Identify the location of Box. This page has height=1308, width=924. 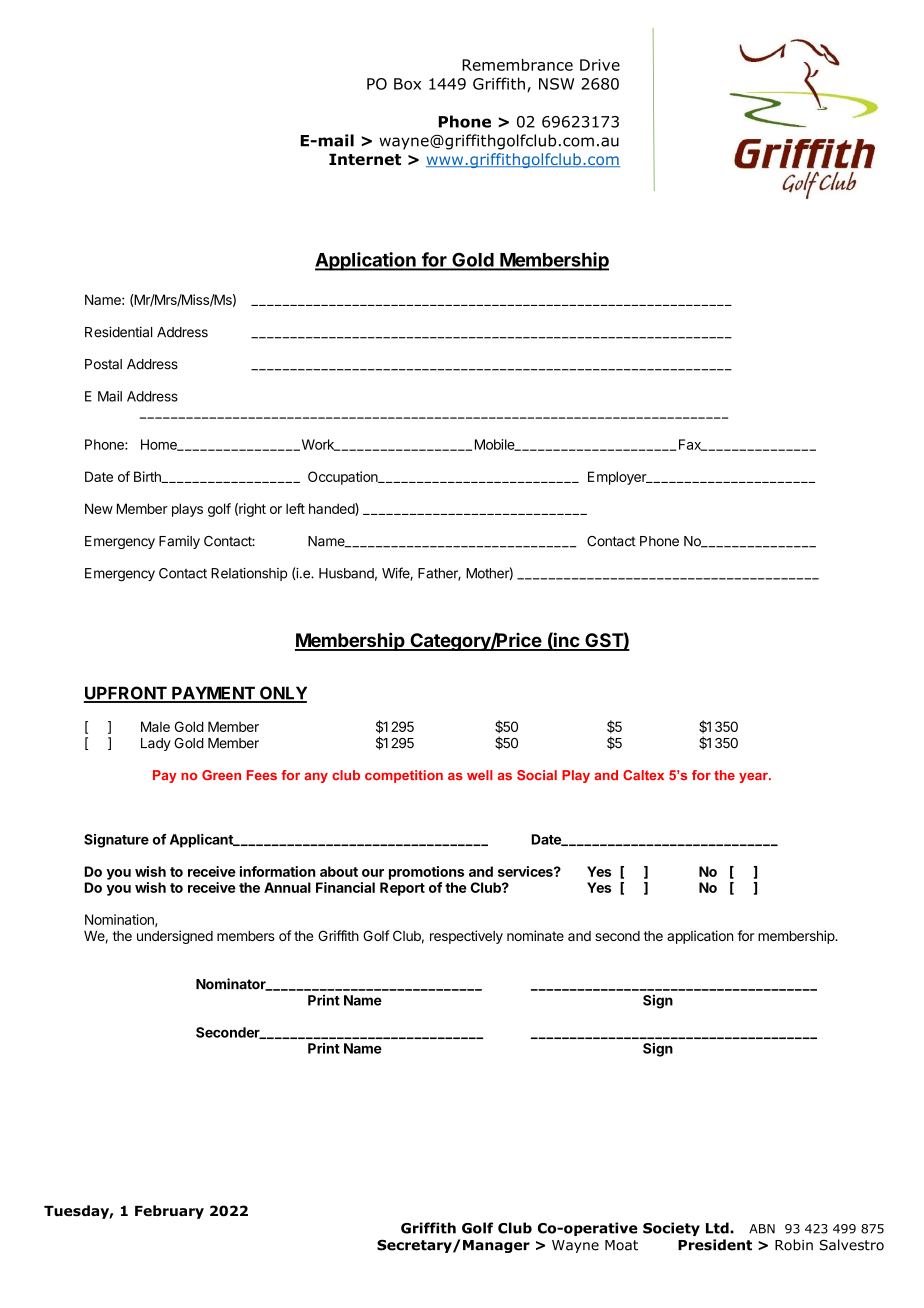
(407, 84).
